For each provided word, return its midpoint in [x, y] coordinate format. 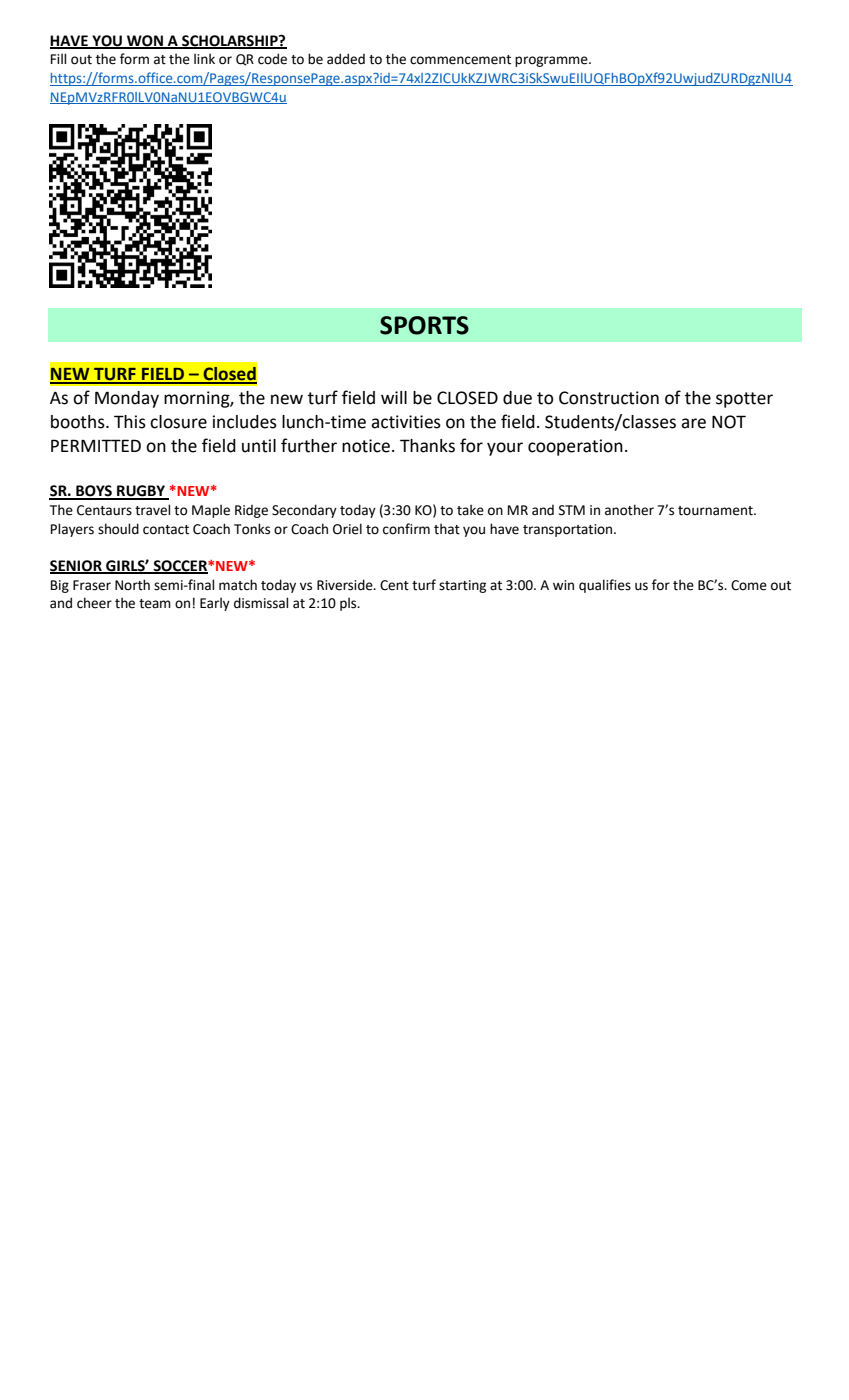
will [394, 397]
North [132, 585]
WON [145, 41]
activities [406, 422]
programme [552, 61]
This [130, 422]
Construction [609, 398]
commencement [460, 60]
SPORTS [424, 325]
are [693, 423]
